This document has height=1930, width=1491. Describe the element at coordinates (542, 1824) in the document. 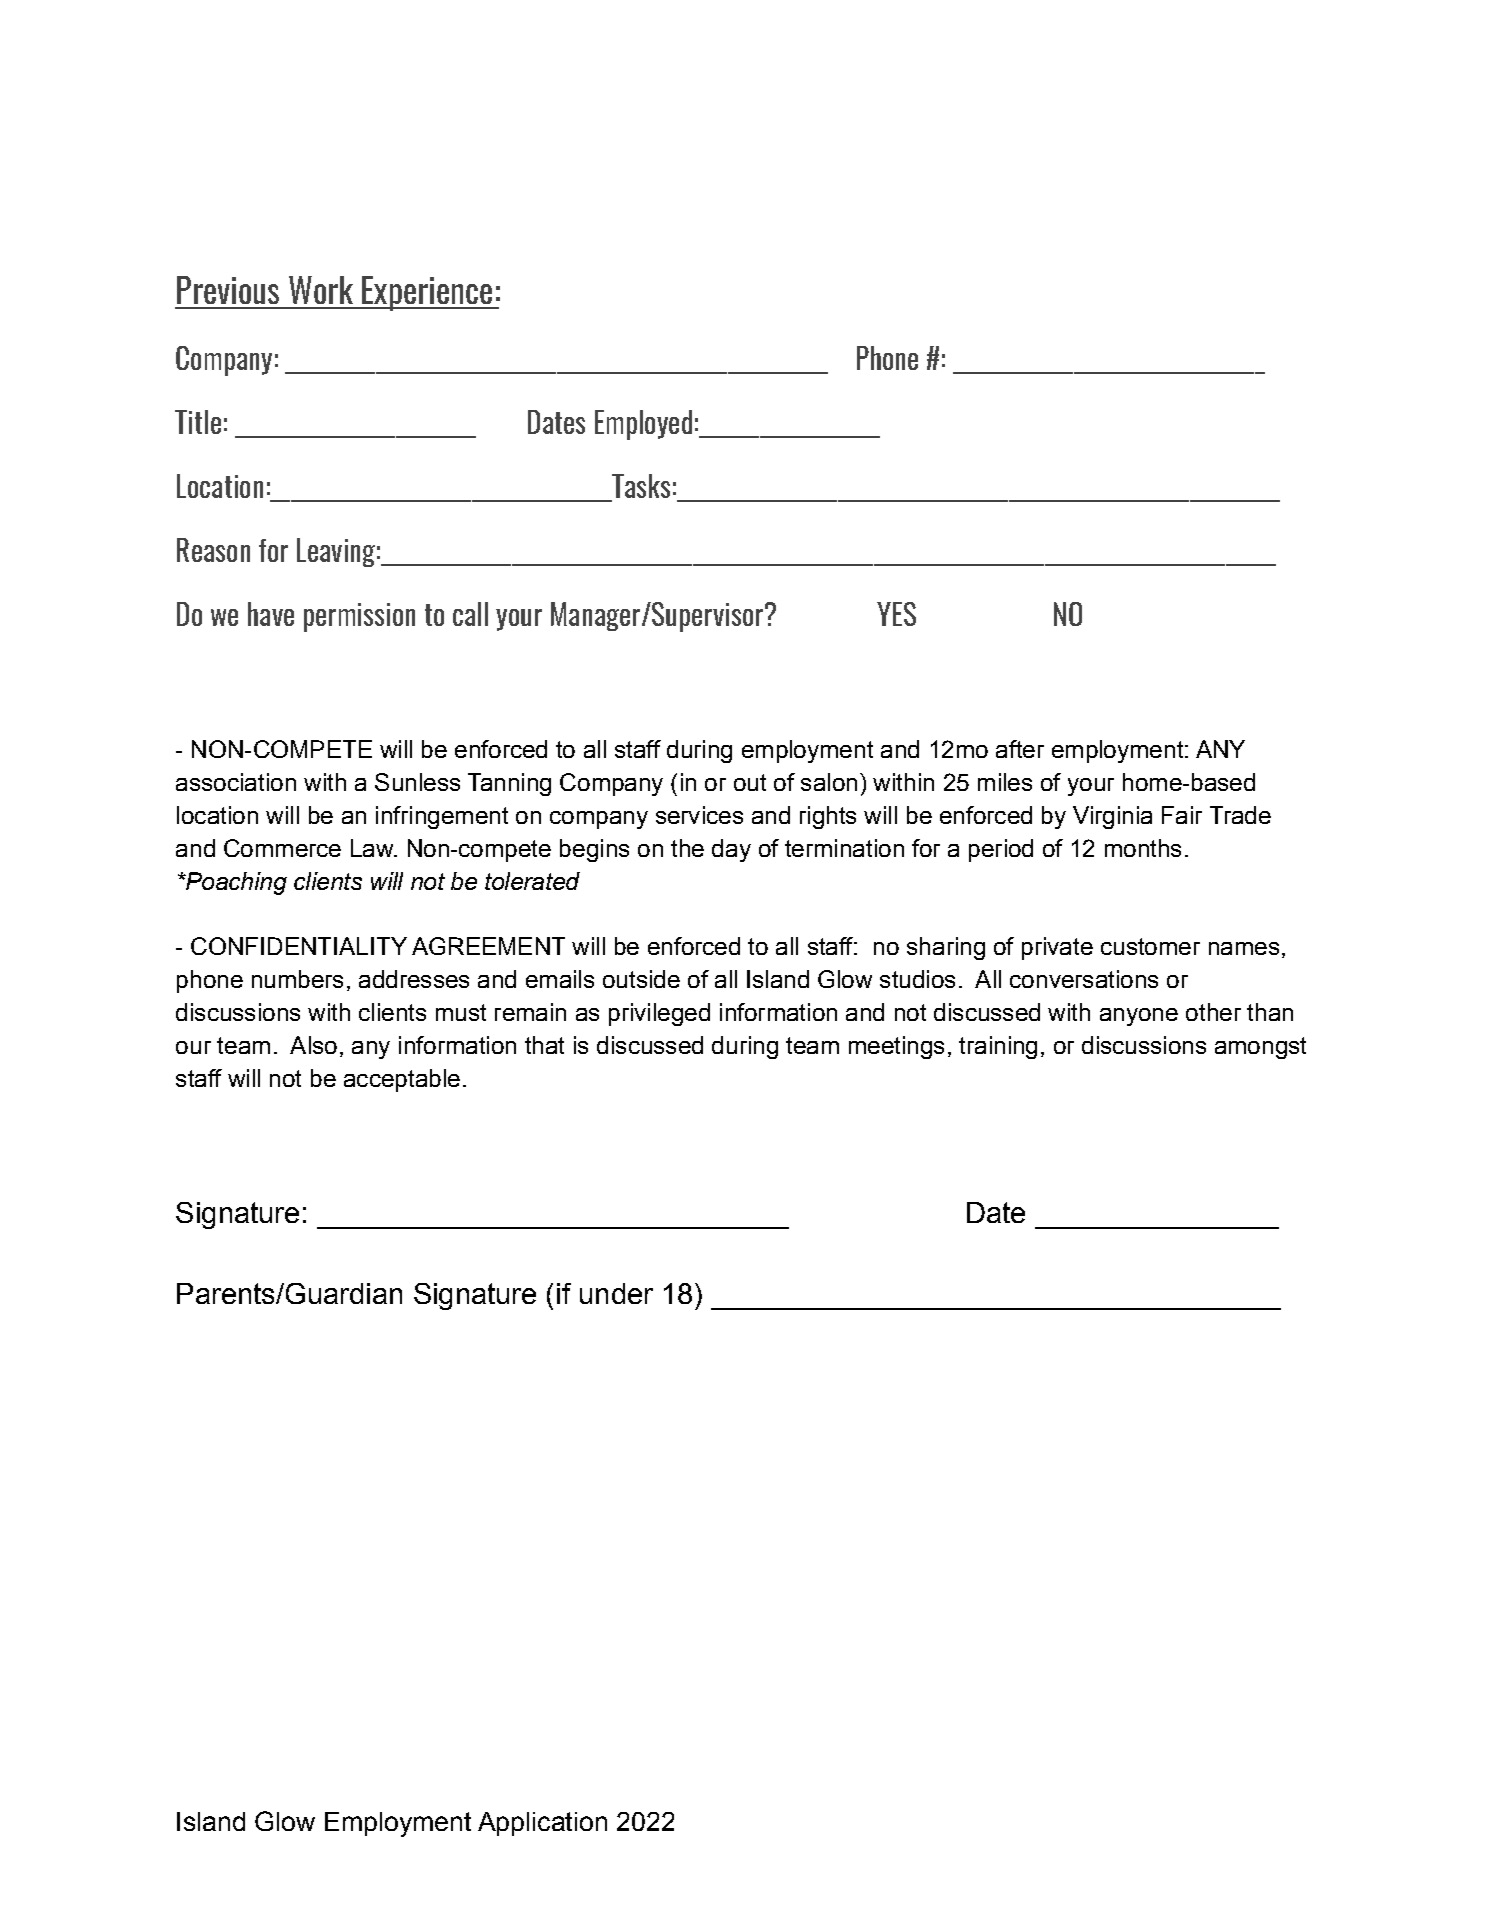

I see `Application` at that location.
